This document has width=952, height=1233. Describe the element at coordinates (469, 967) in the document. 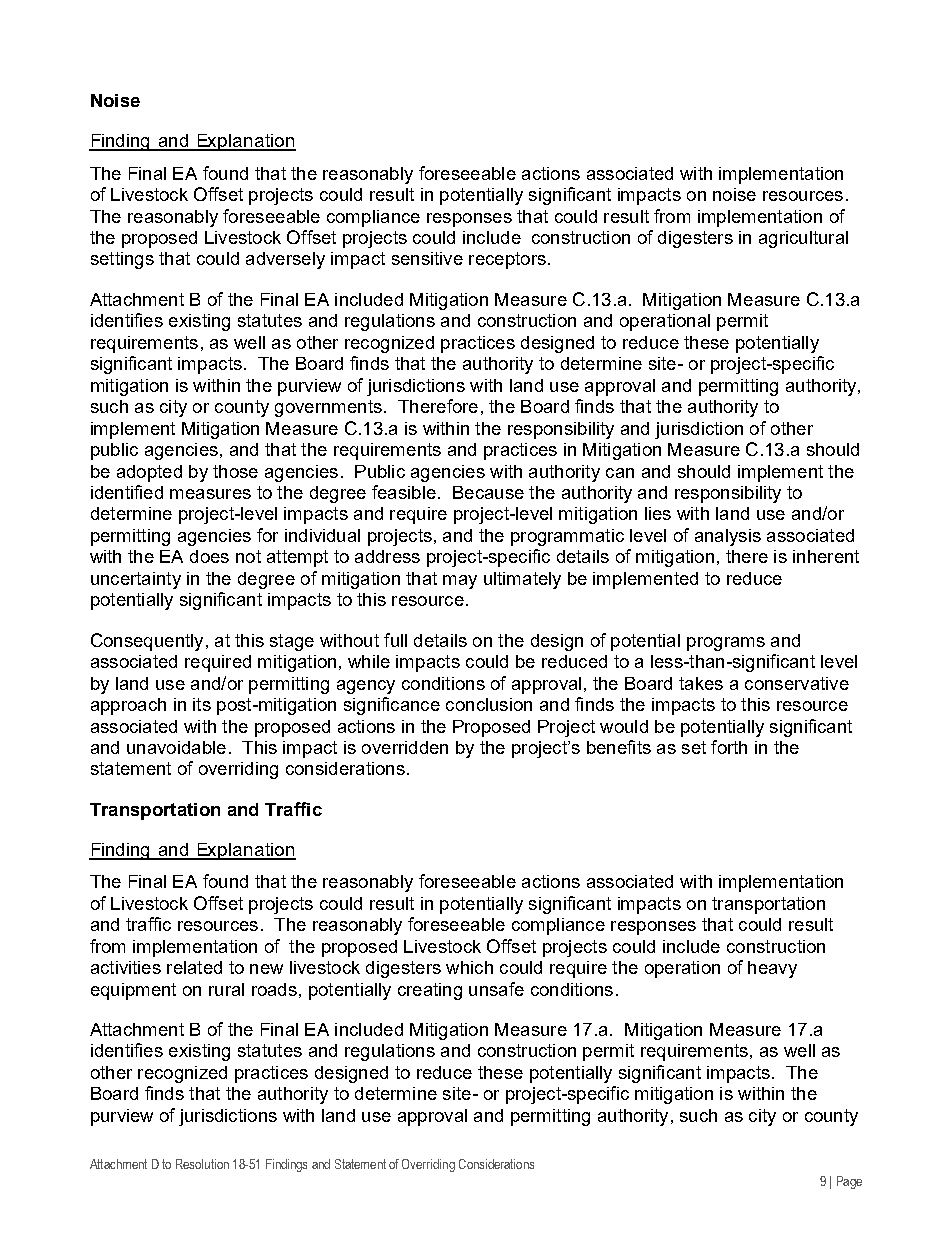

I see `which` at that location.
